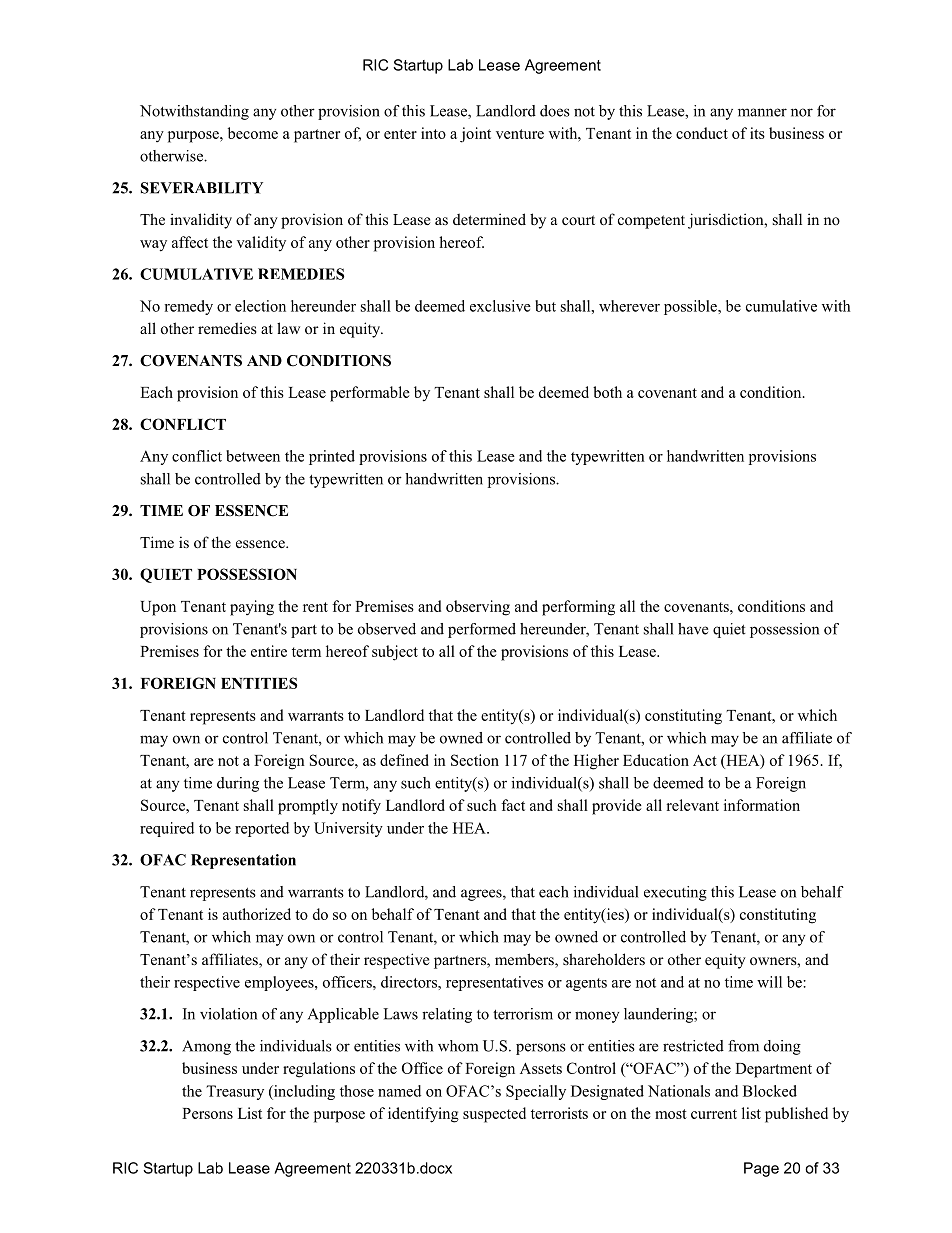 The image size is (952, 1233). I want to click on executing, so click(675, 893).
